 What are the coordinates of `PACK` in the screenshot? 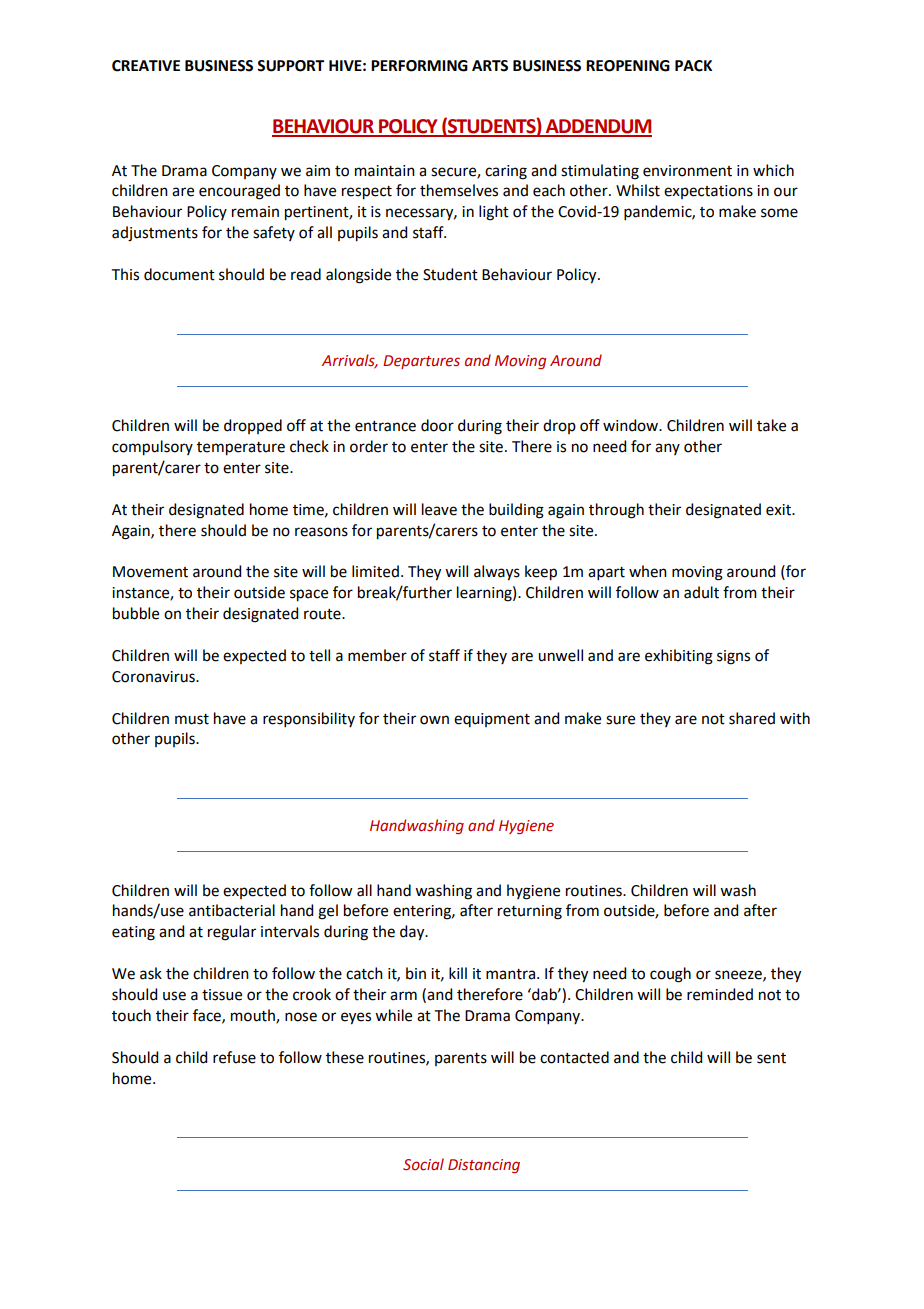 It's located at (693, 66).
